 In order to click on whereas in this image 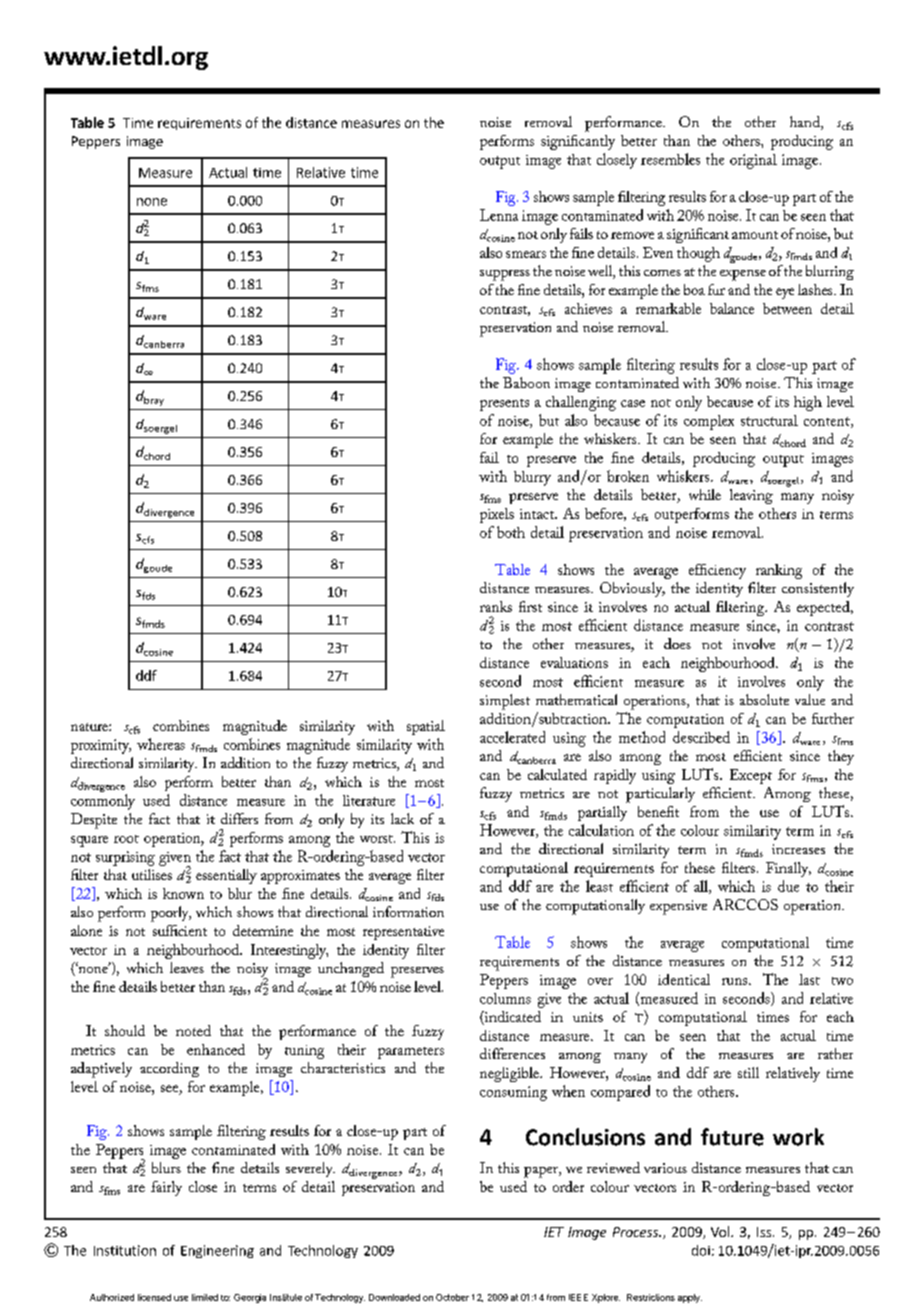, I will do `click(161, 744)`.
